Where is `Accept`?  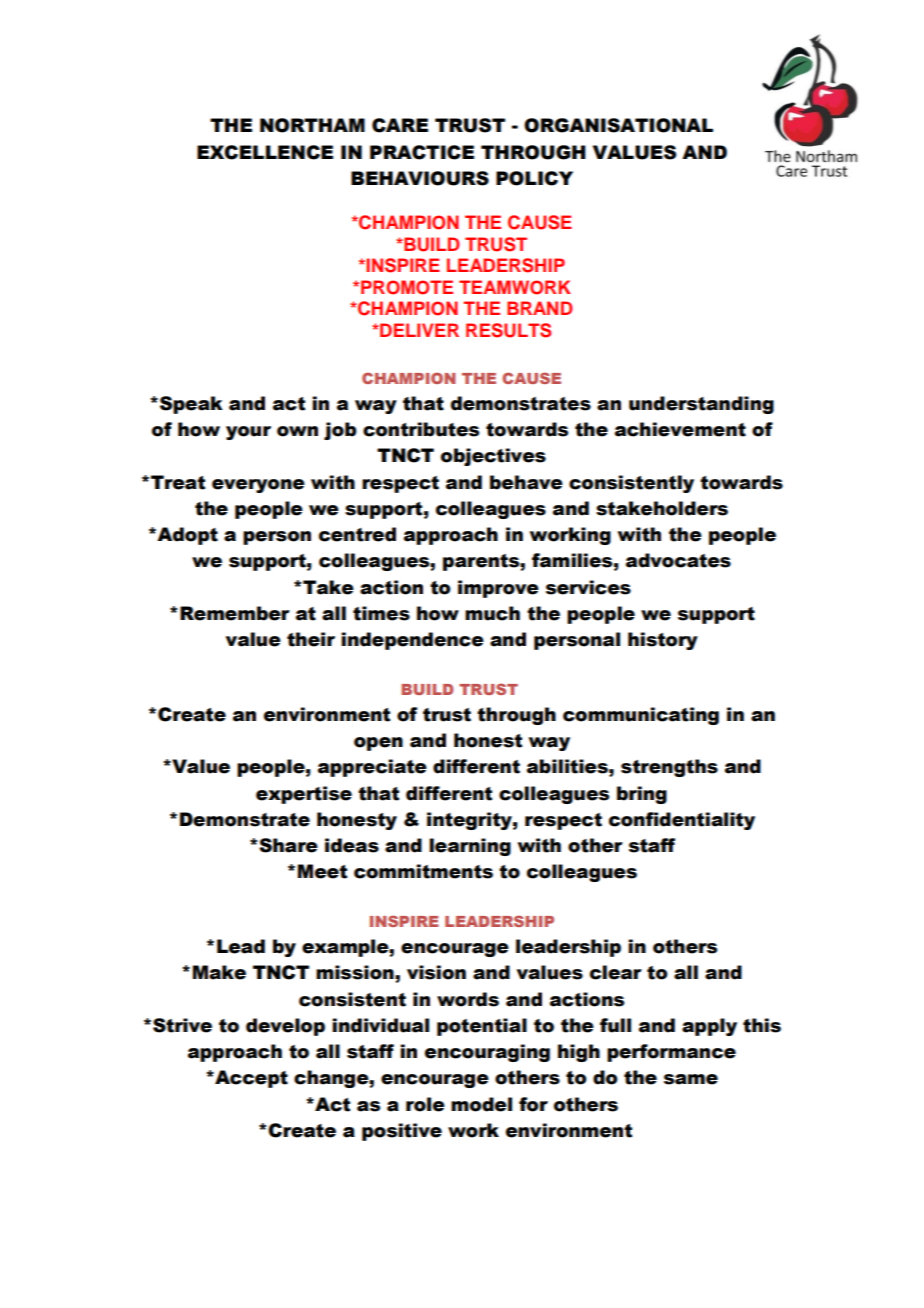 Accept is located at coordinates (250, 1079).
